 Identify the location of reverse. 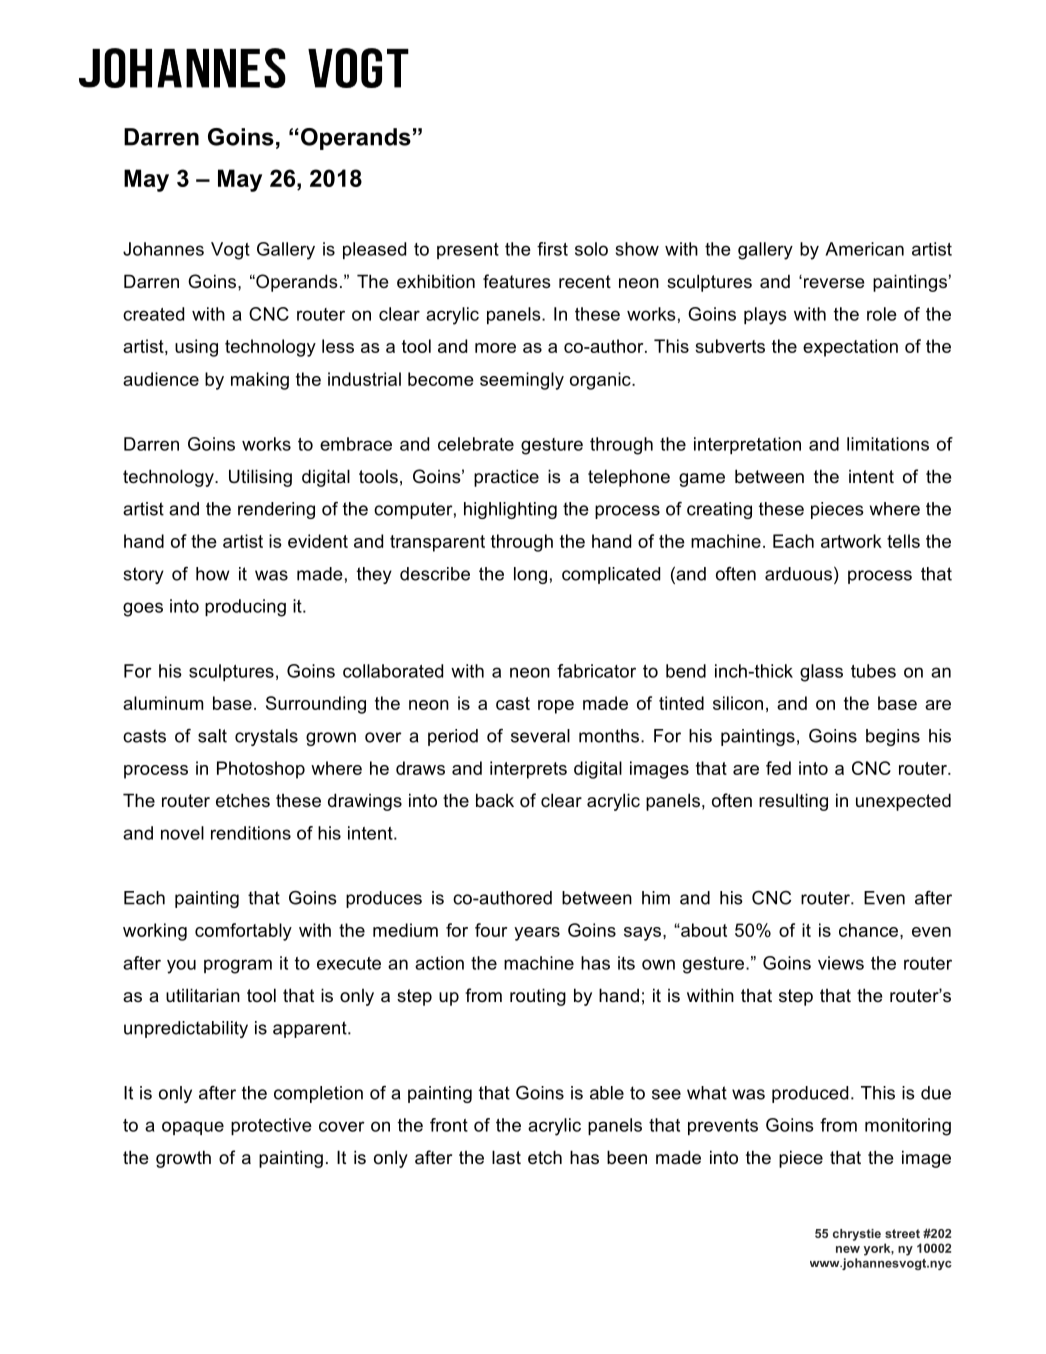
(833, 282).
